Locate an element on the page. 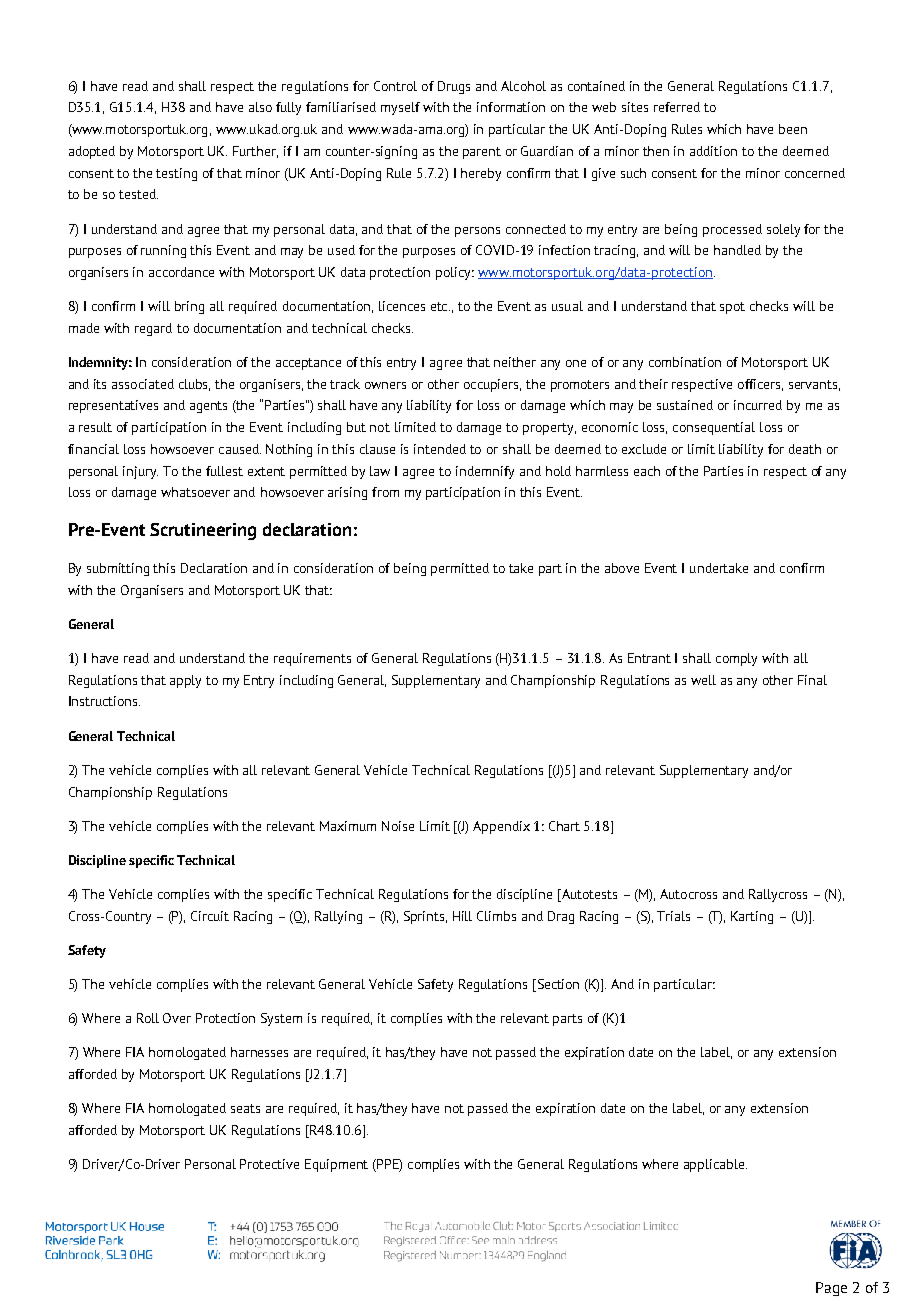 The width and height of the image is (924, 1309). comply is located at coordinates (736, 659).
